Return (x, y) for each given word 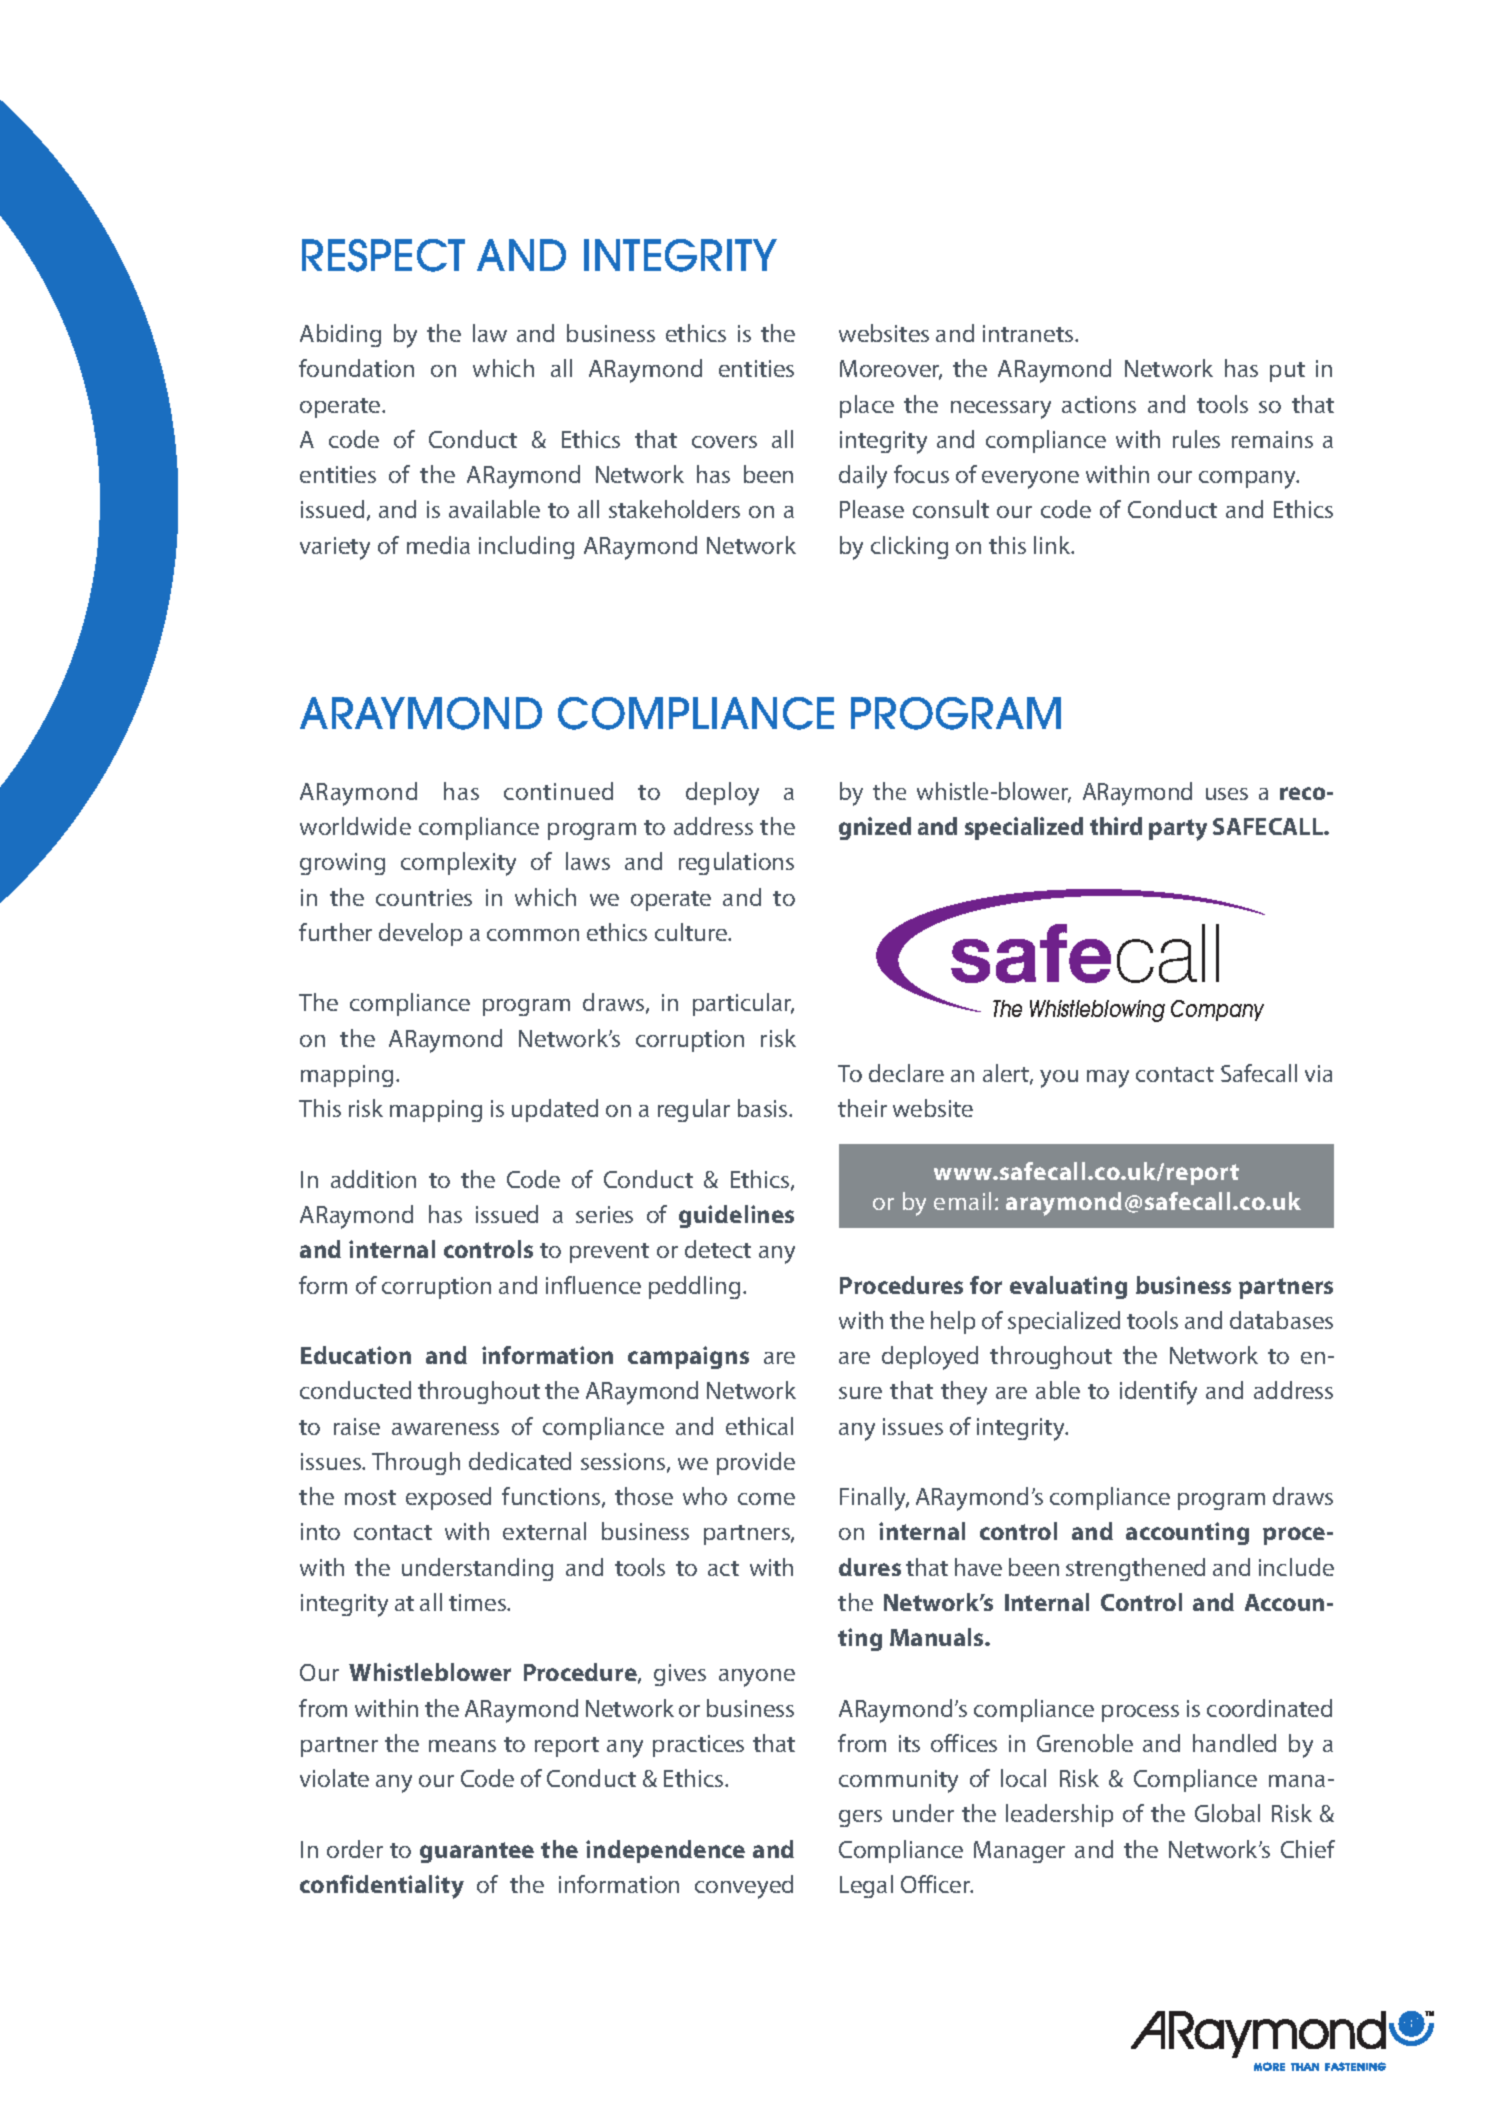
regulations (736, 863)
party (1178, 830)
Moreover (891, 370)
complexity (458, 864)
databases (1281, 1320)
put (1287, 372)
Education (356, 1355)
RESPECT (383, 255)
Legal (866, 1886)
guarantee (477, 1852)
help (953, 1322)
